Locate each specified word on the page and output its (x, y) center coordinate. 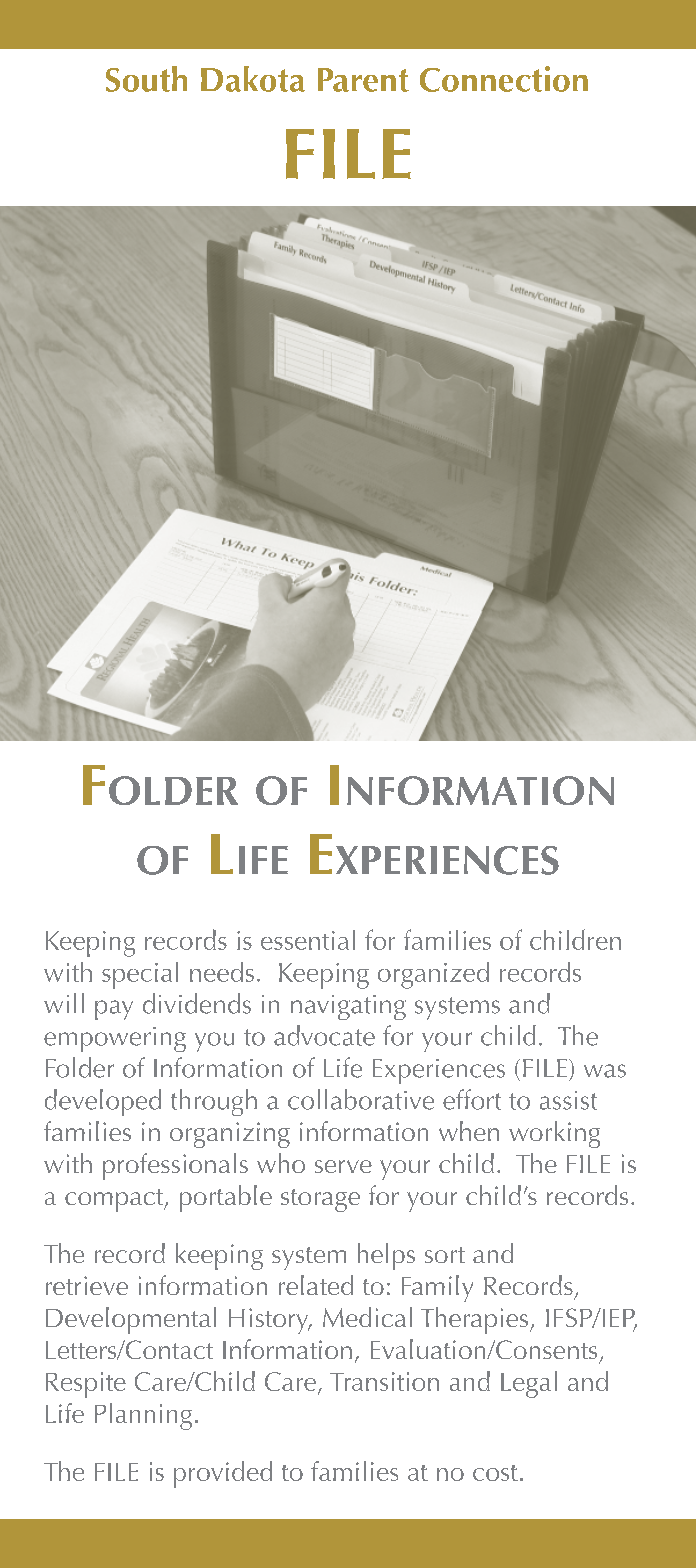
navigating (348, 1007)
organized (433, 975)
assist (568, 1100)
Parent (363, 80)
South (146, 79)
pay (114, 1010)
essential (308, 940)
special (140, 975)
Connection (504, 79)
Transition (384, 1381)
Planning (143, 1416)
